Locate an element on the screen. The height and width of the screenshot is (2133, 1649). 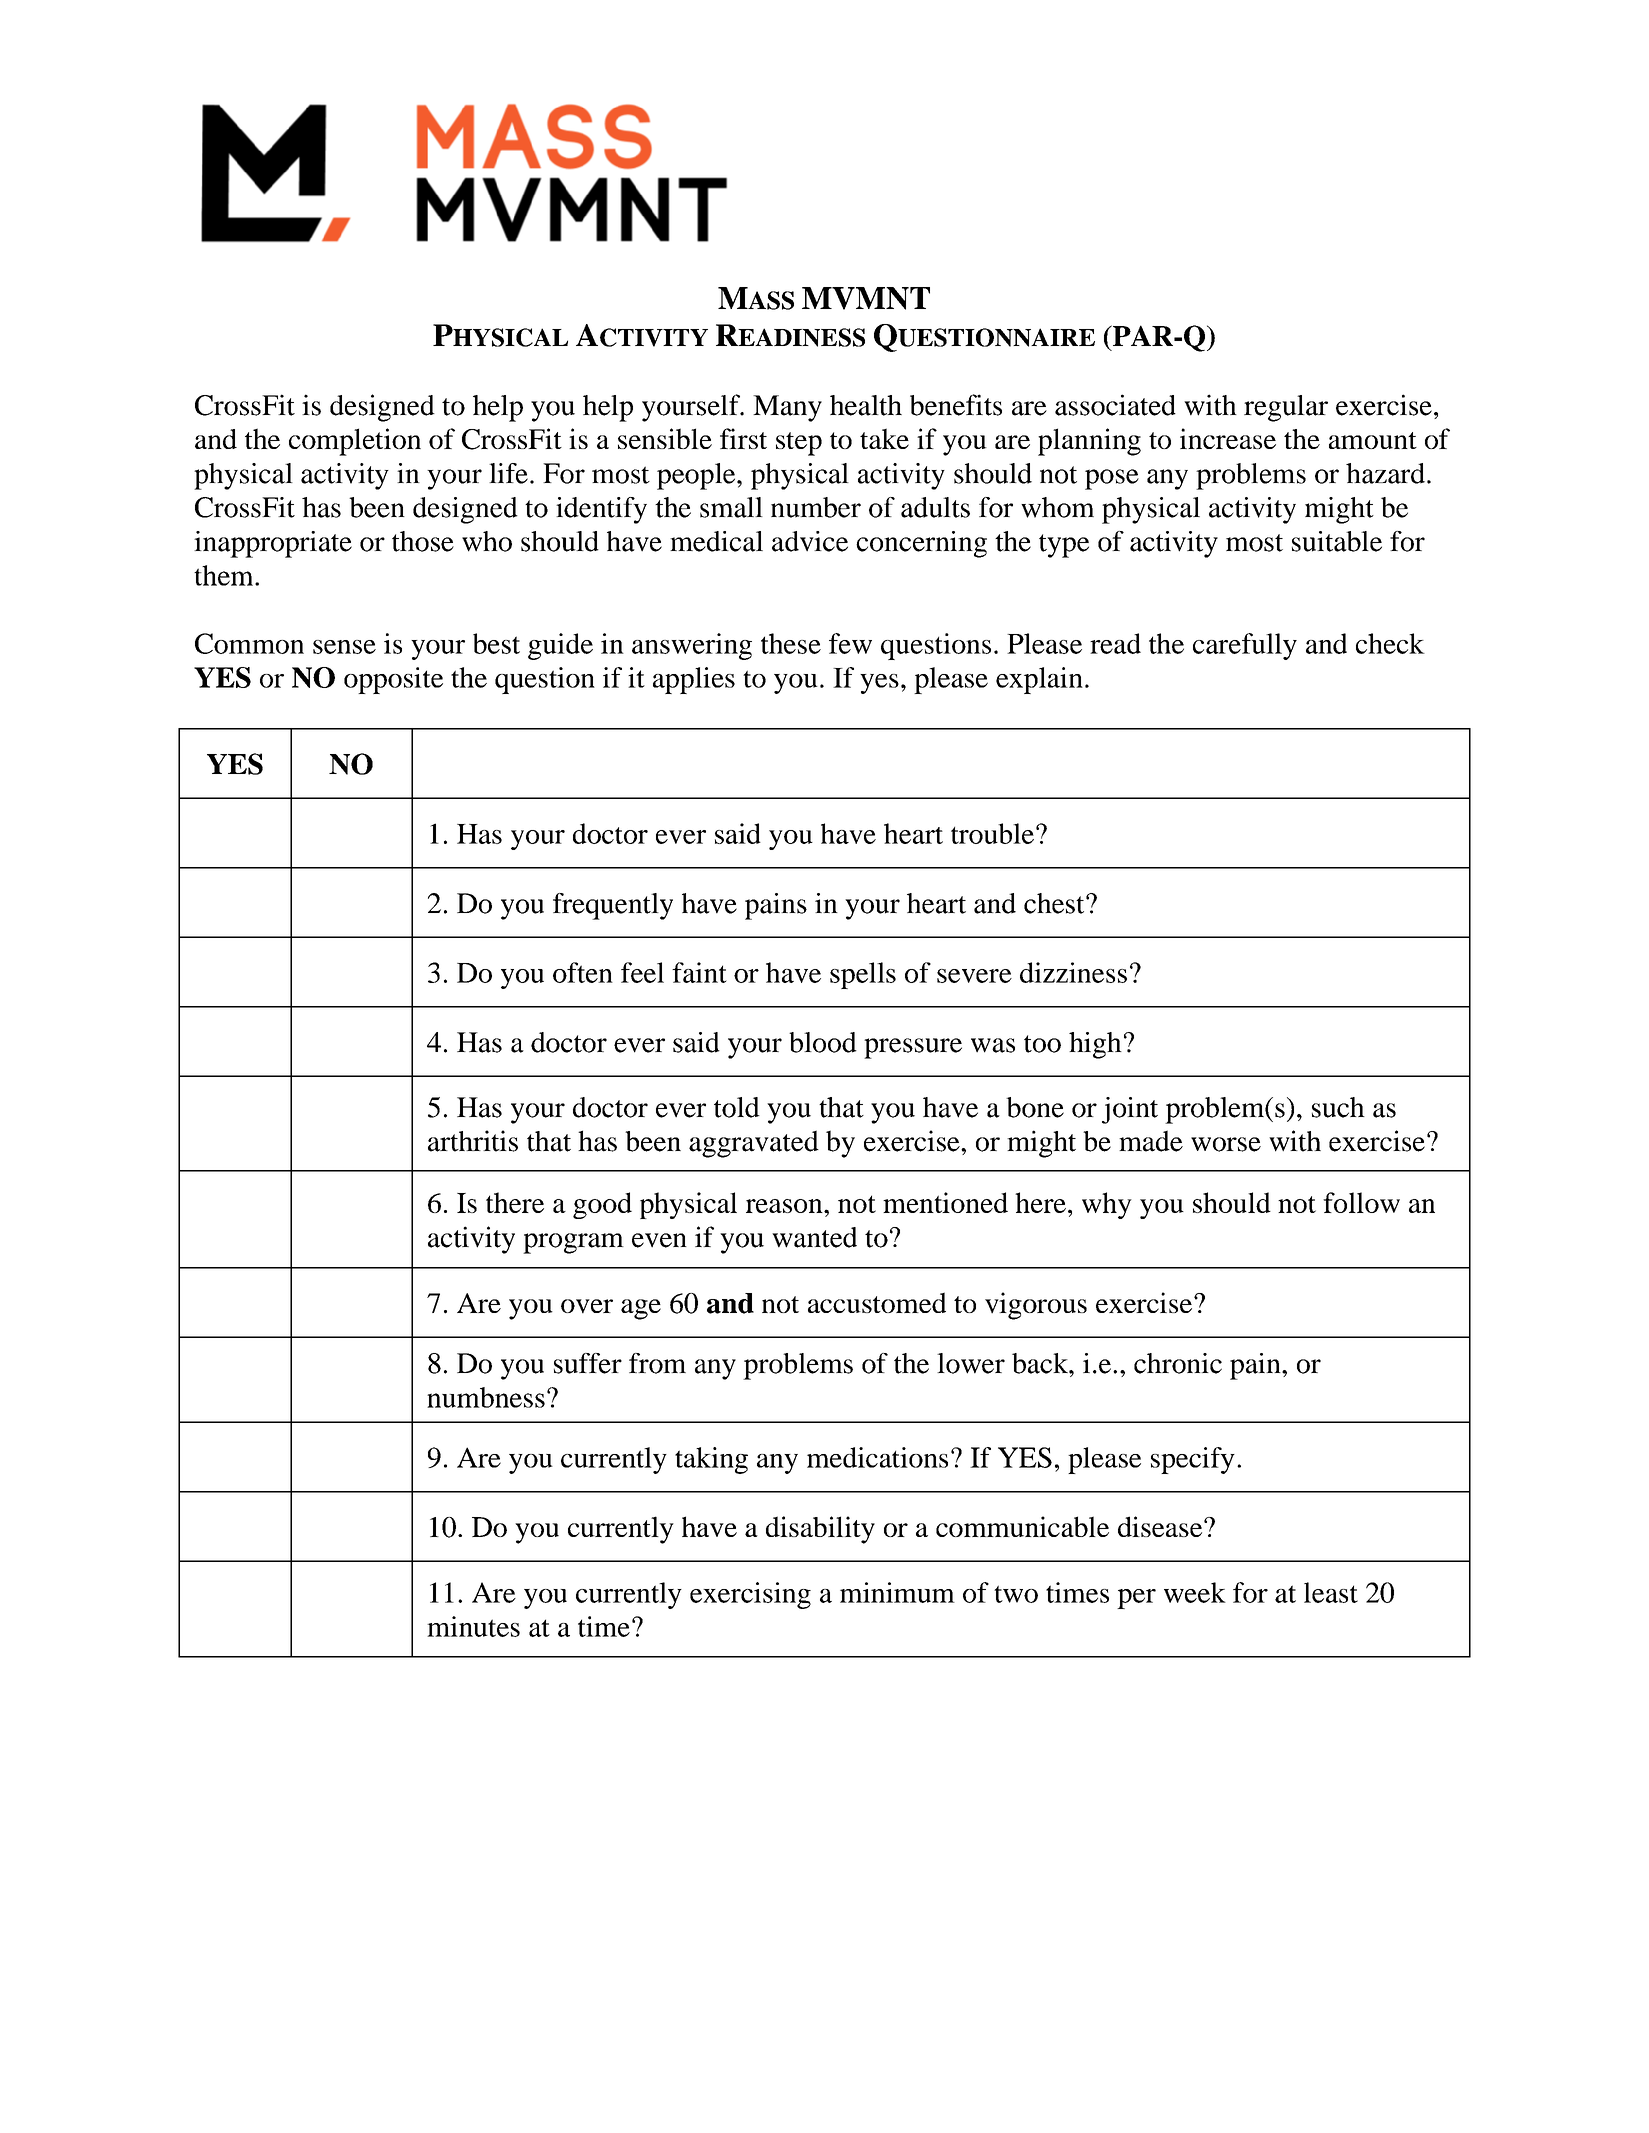
spells is located at coordinates (863, 975).
